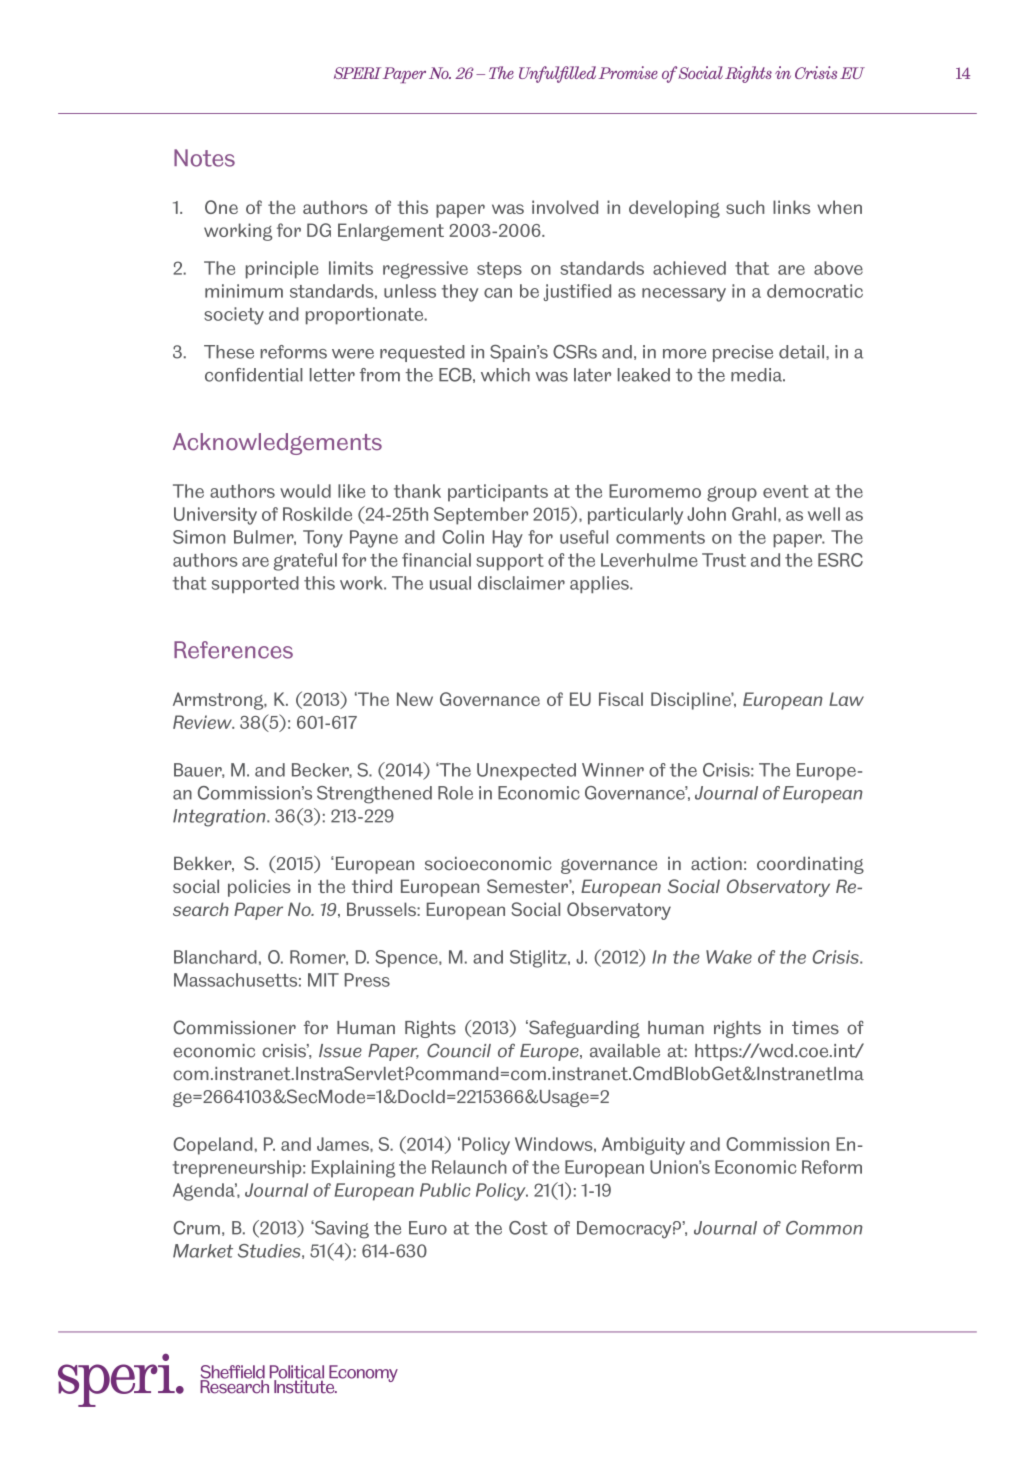 The image size is (1036, 1465). Describe the element at coordinates (528, 1228) in the page. I see `Cost` at that location.
